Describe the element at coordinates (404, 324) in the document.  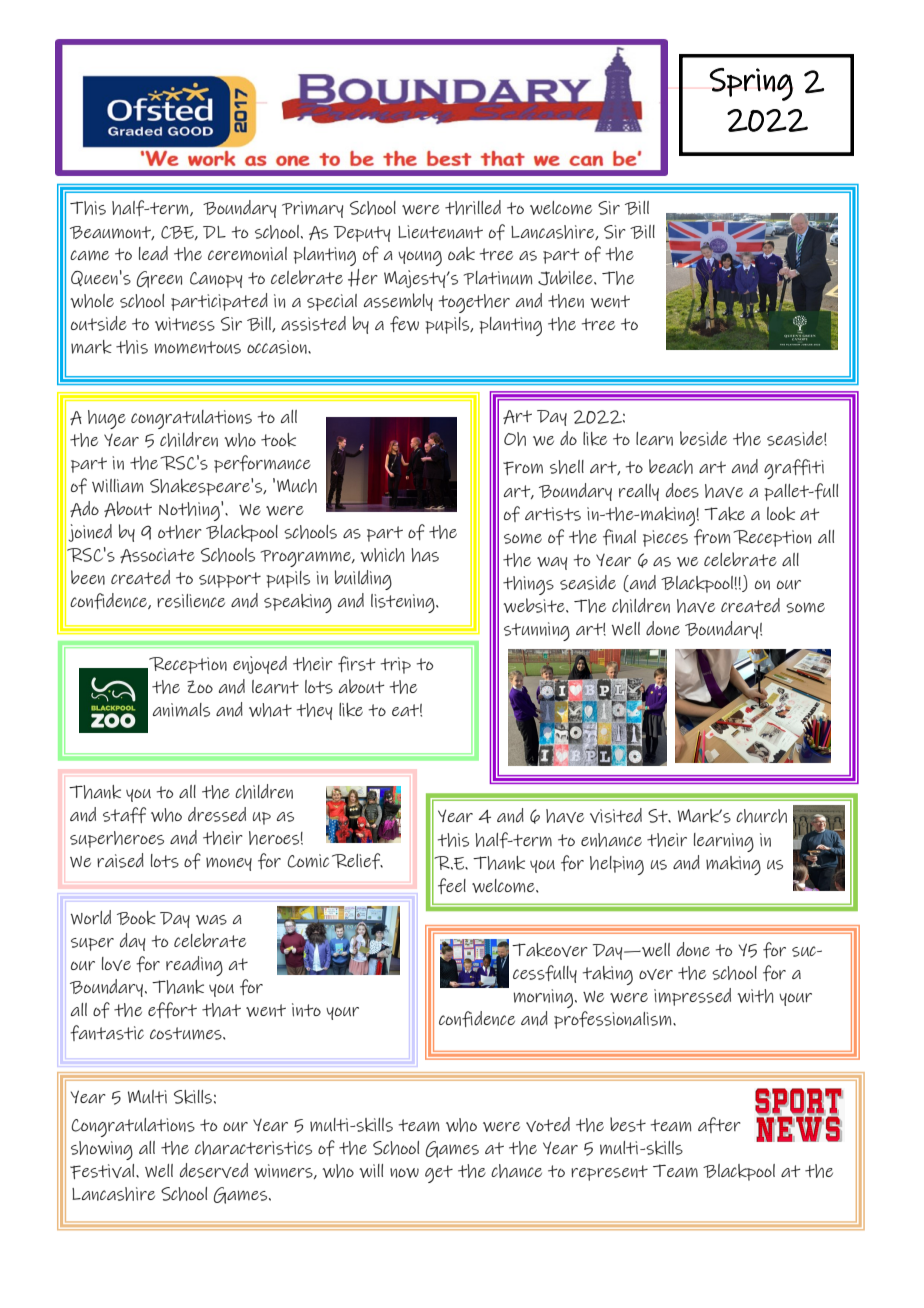
I see `few` at that location.
